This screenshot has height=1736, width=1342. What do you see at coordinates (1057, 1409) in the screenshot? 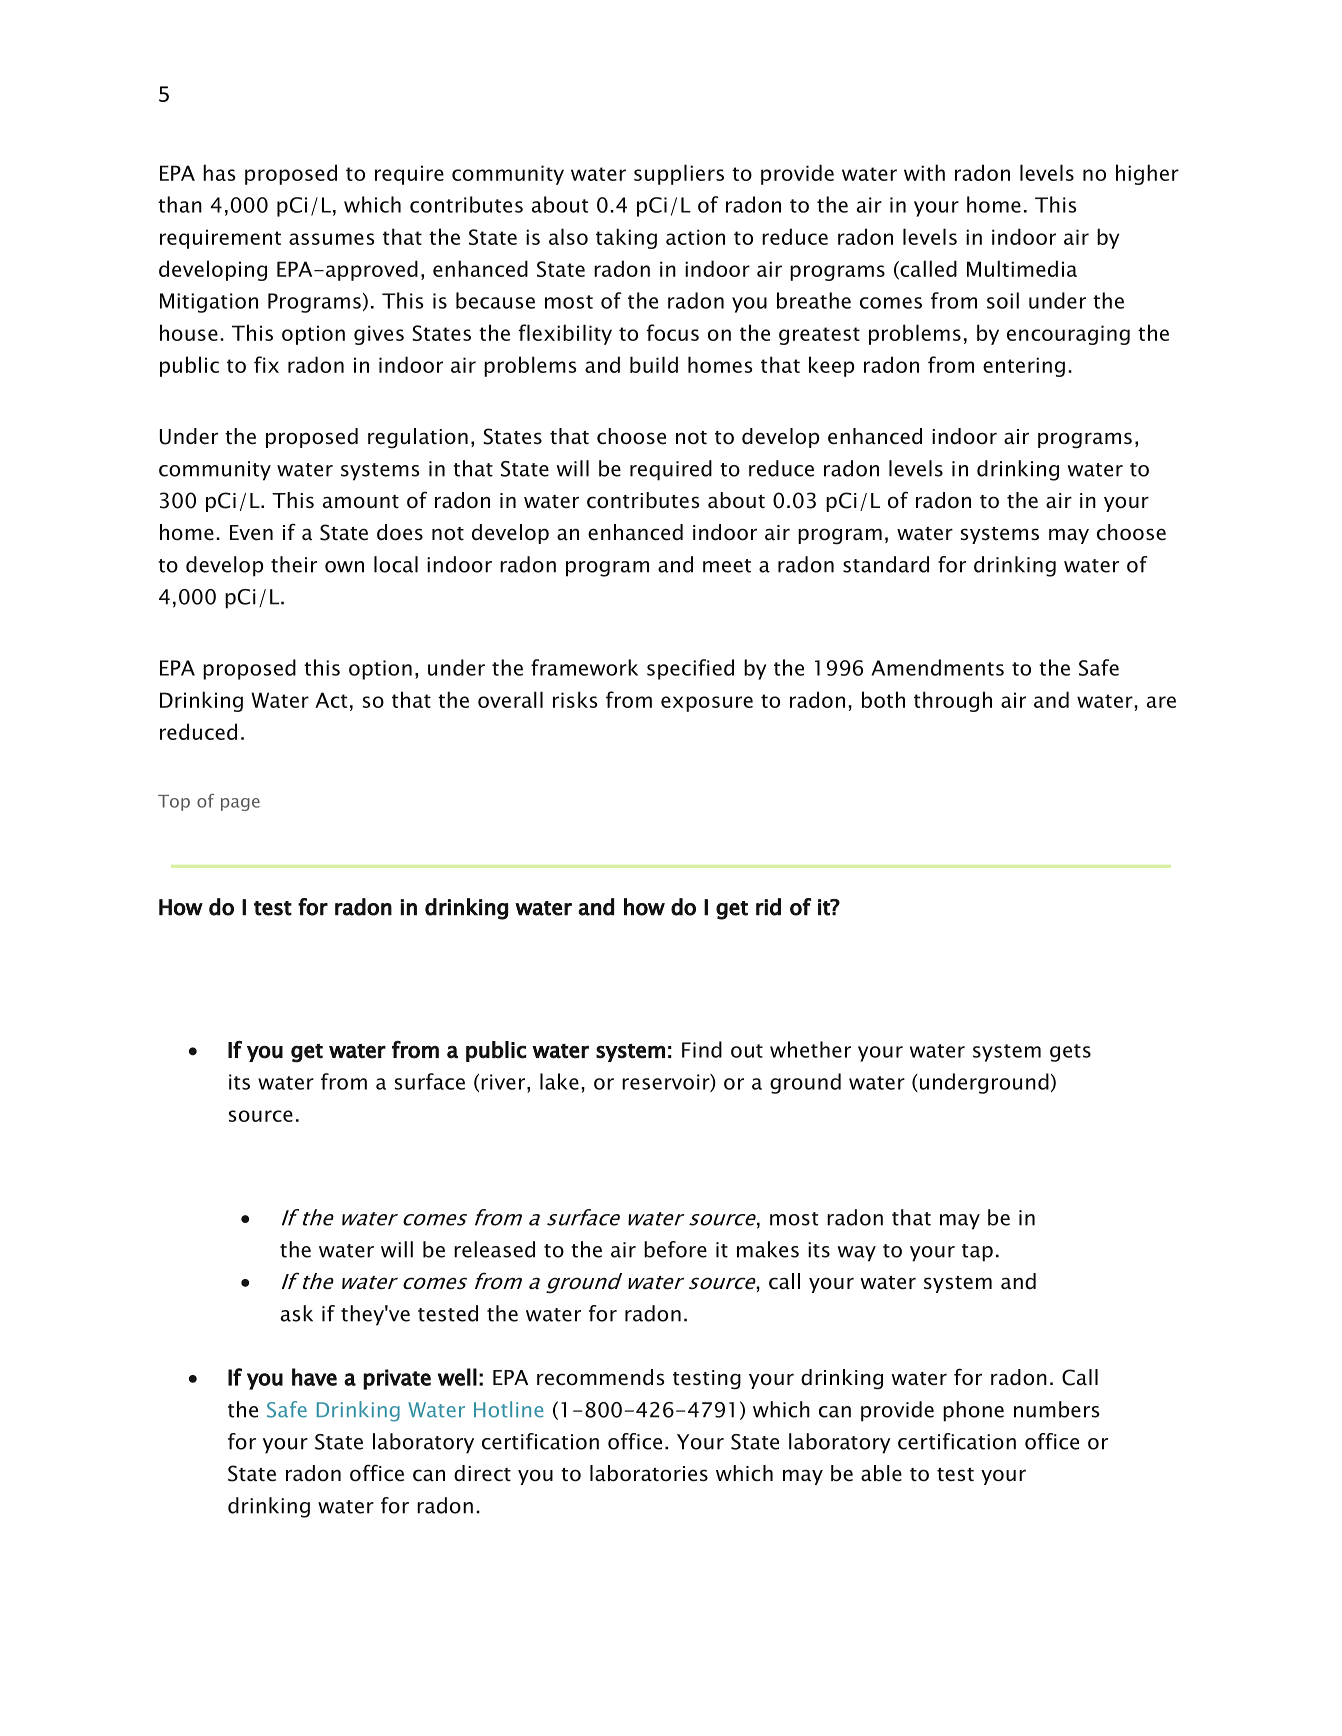
I see `numbers` at bounding box center [1057, 1409].
